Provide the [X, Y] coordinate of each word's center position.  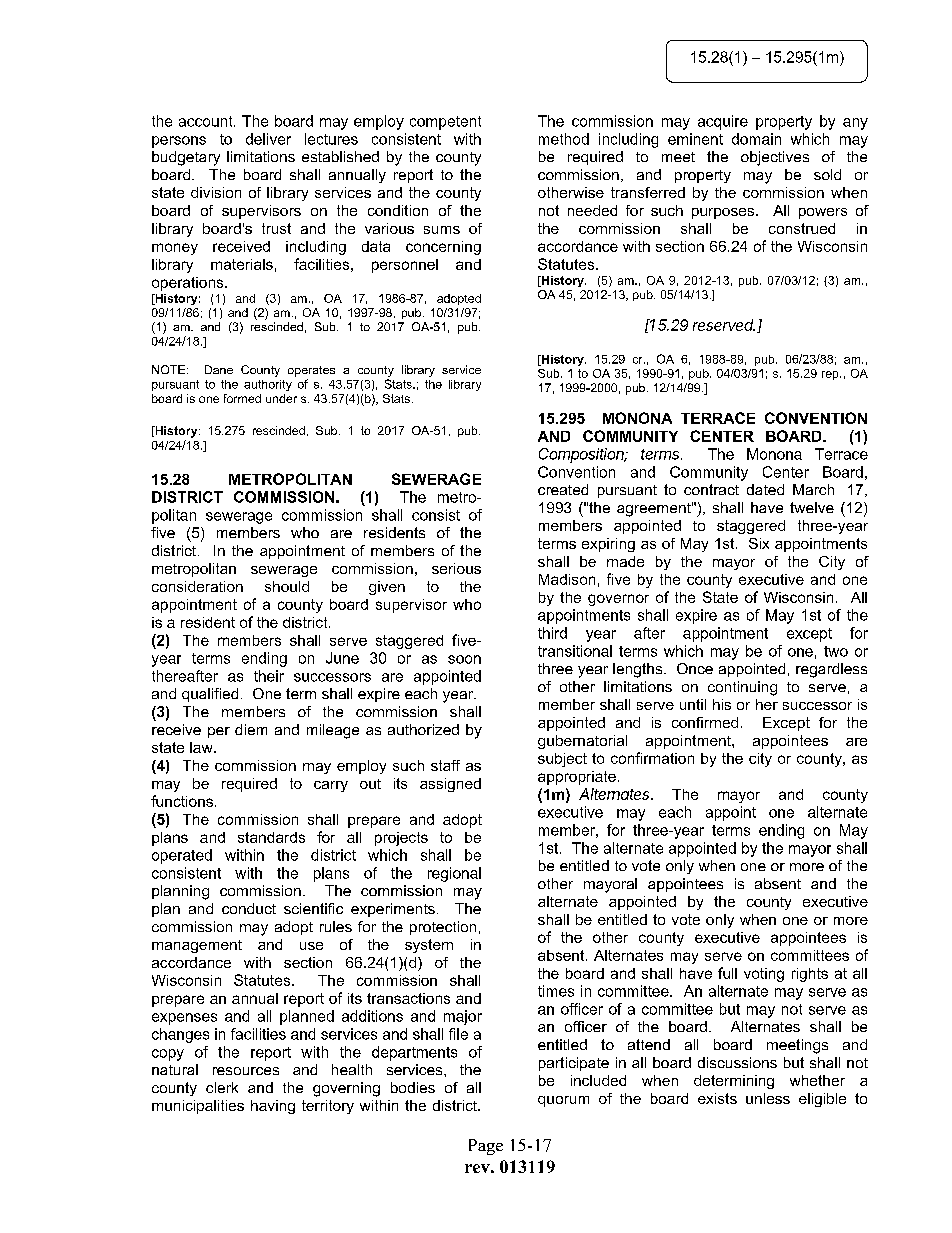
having [273, 1107]
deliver [268, 139]
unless [768, 1098]
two [836, 651]
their [269, 676]
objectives [775, 158]
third [552, 633]
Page [486, 1147]
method [564, 139]
